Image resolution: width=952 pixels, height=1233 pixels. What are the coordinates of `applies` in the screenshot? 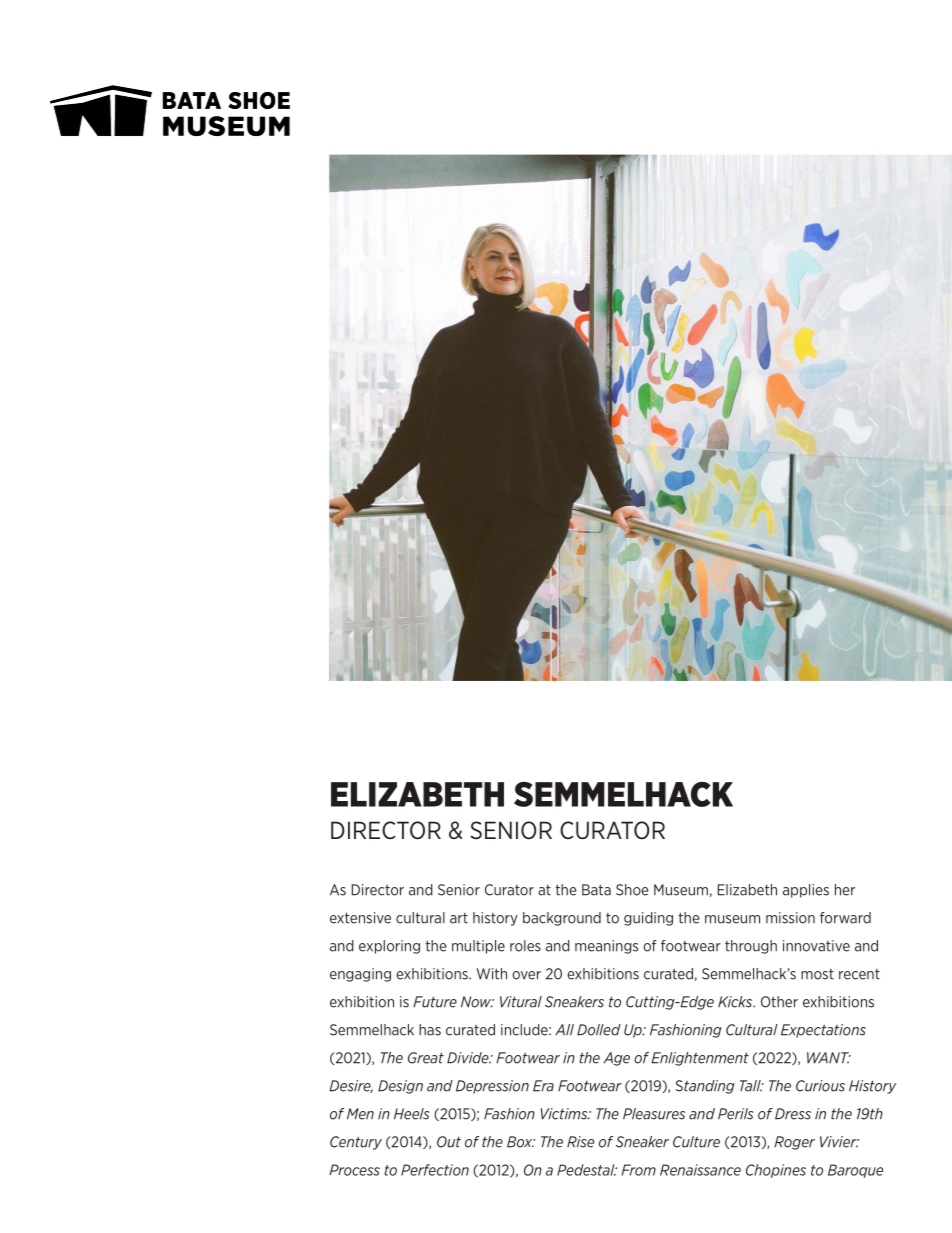 It's located at (806, 891).
